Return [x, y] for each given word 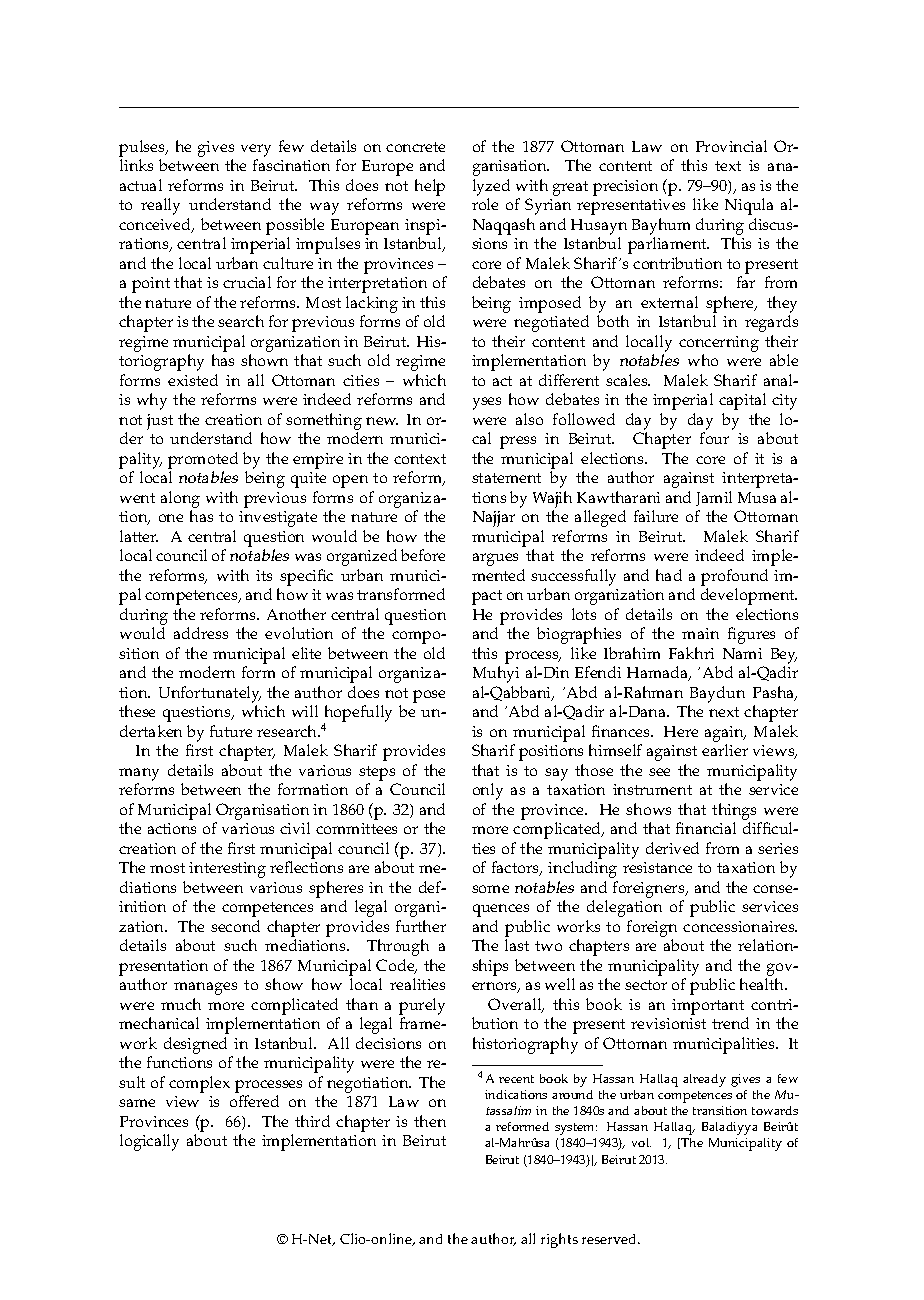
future [231, 731]
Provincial [731, 146]
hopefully [358, 715]
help [430, 187]
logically [149, 1142]
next [724, 712]
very [256, 150]
